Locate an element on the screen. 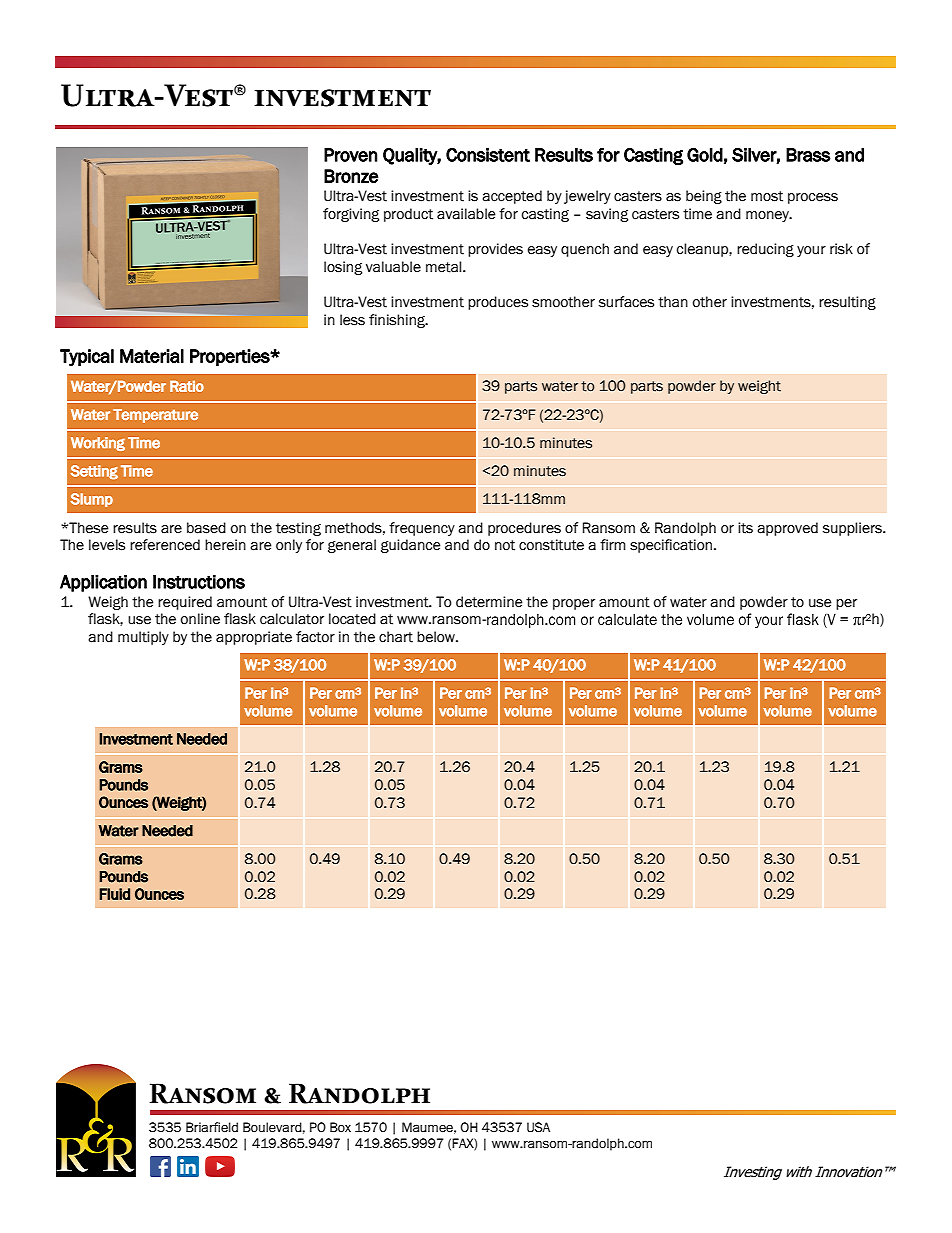 The image size is (952, 1233). Bronze is located at coordinates (351, 176).
